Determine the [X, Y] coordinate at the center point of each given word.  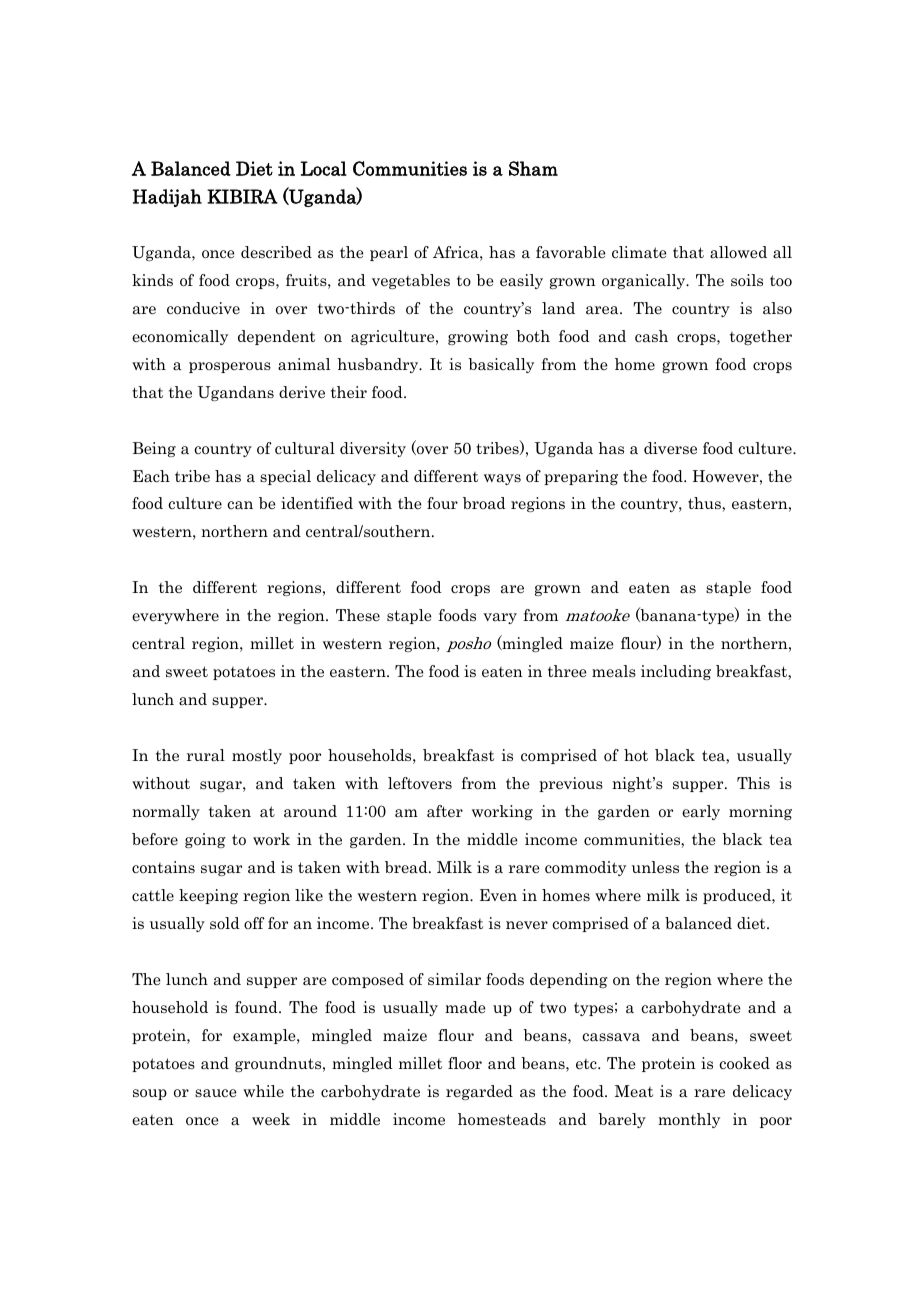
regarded [479, 1092]
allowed [738, 252]
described [276, 252]
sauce [216, 1093]
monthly [689, 1120]
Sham [533, 168]
